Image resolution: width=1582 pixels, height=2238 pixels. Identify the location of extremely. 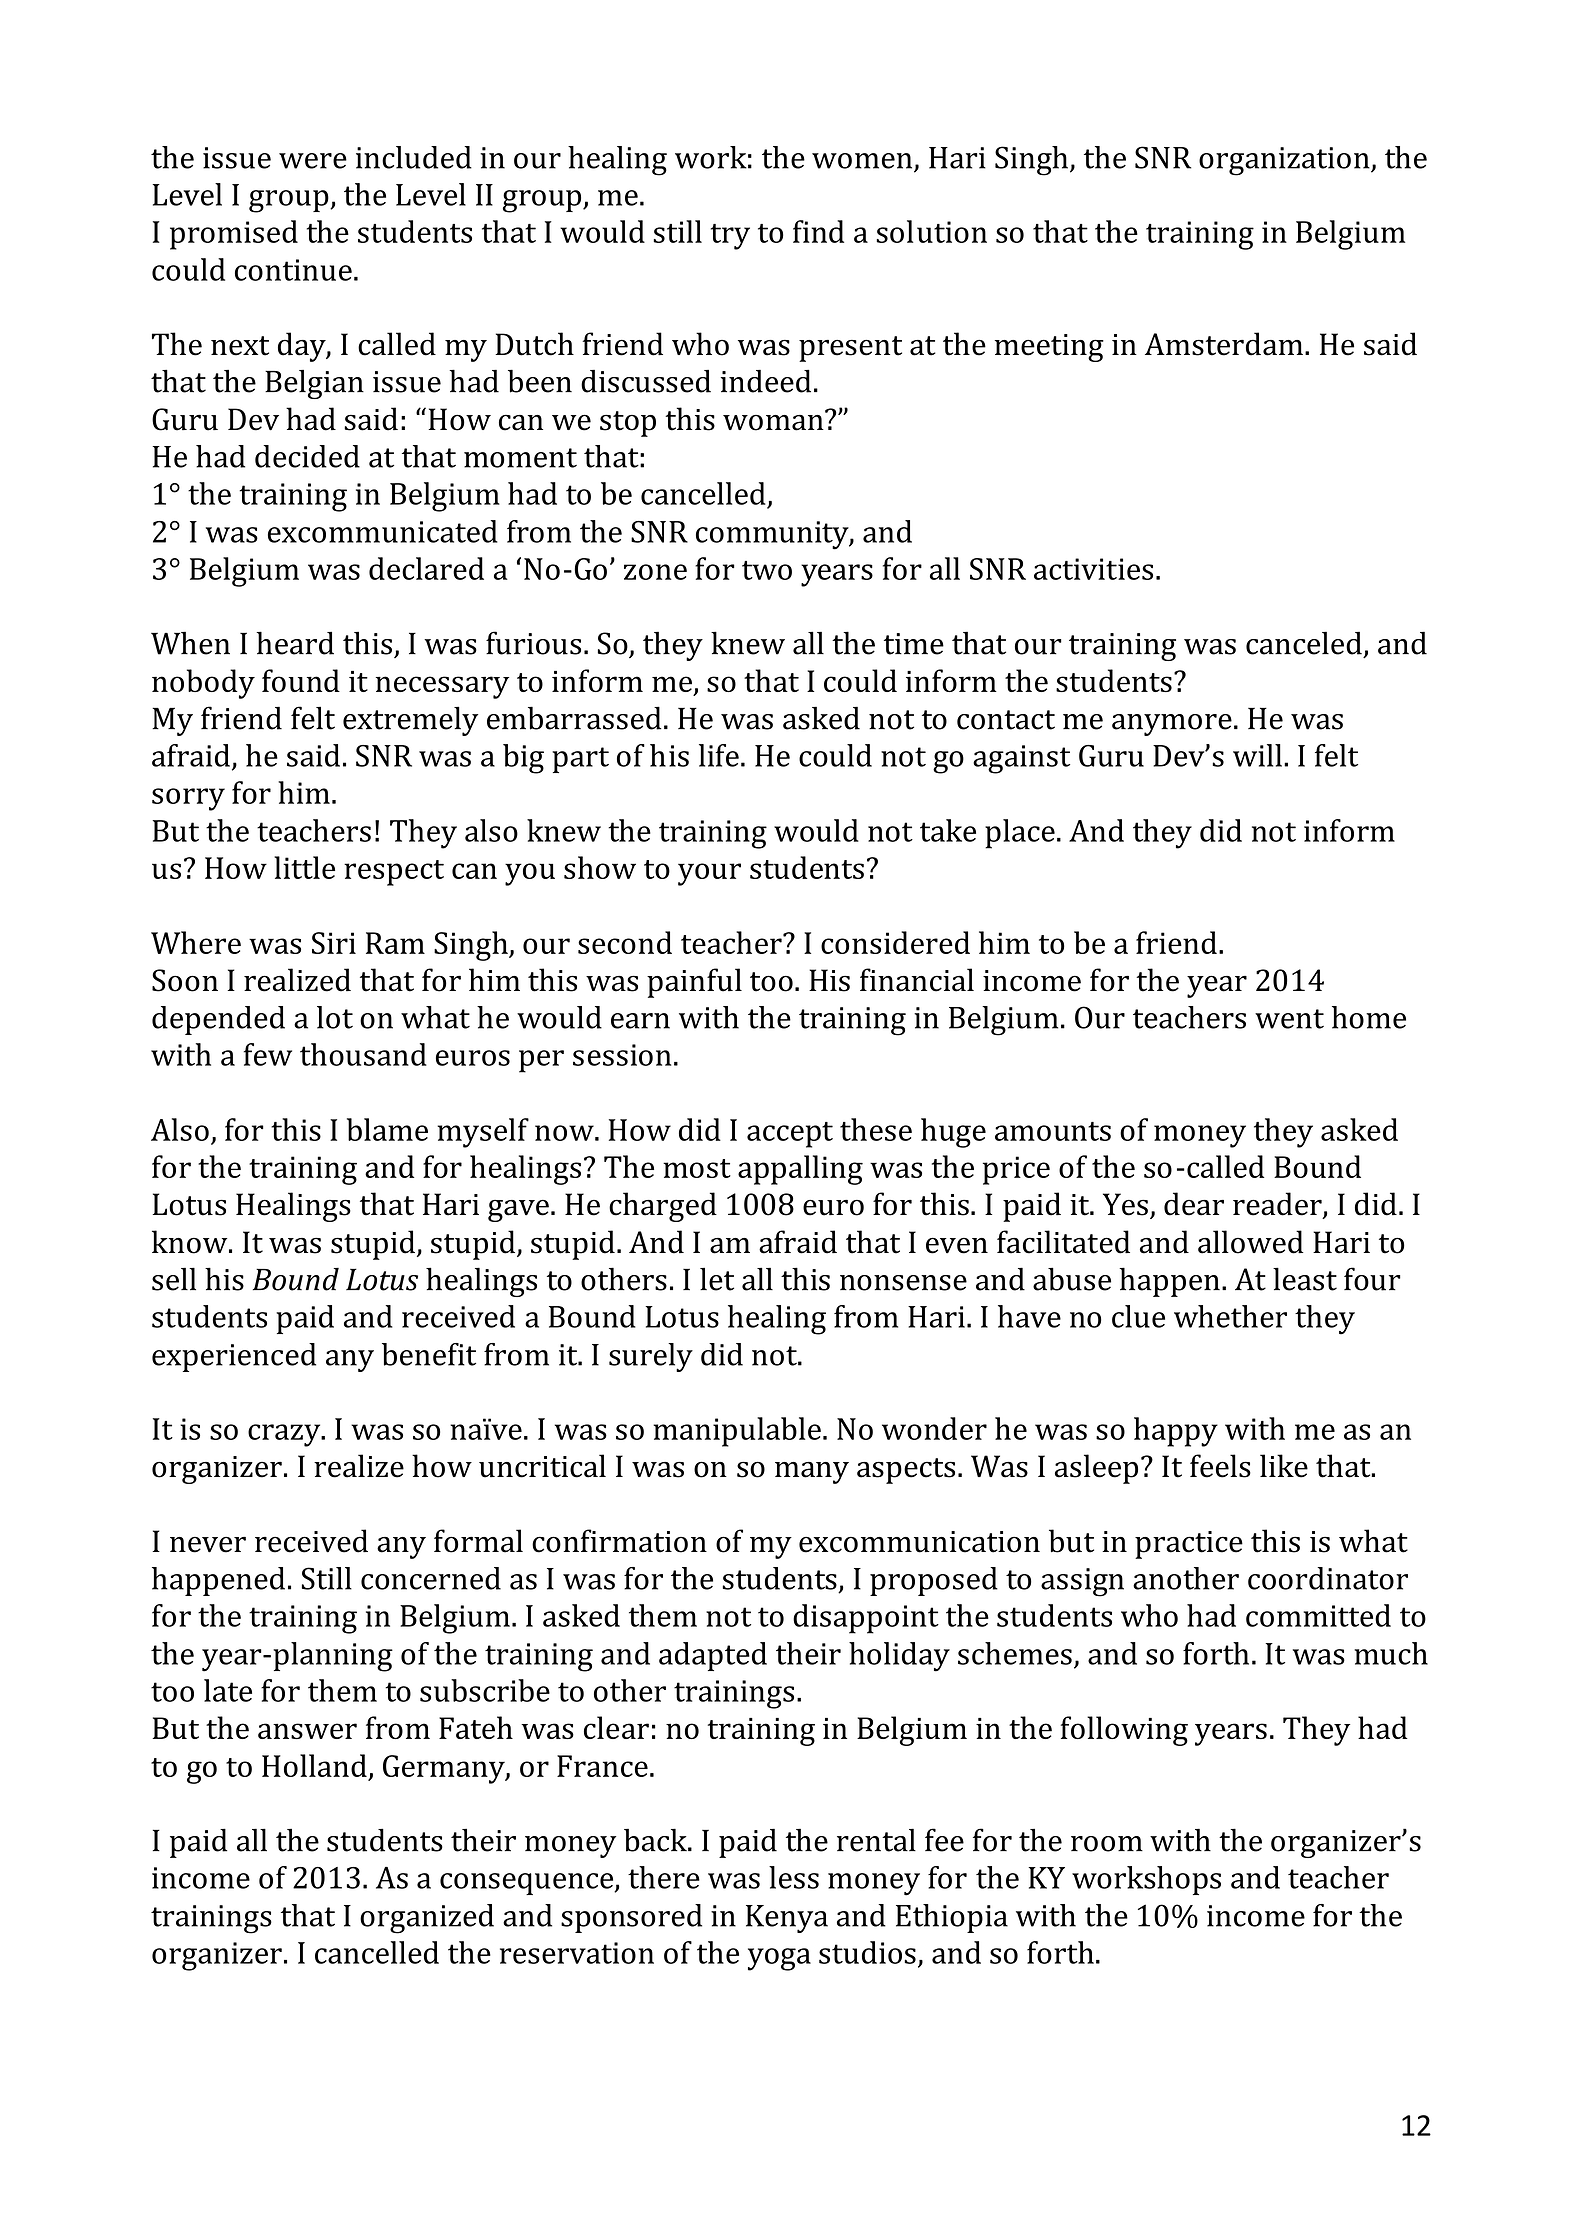
(410, 721).
